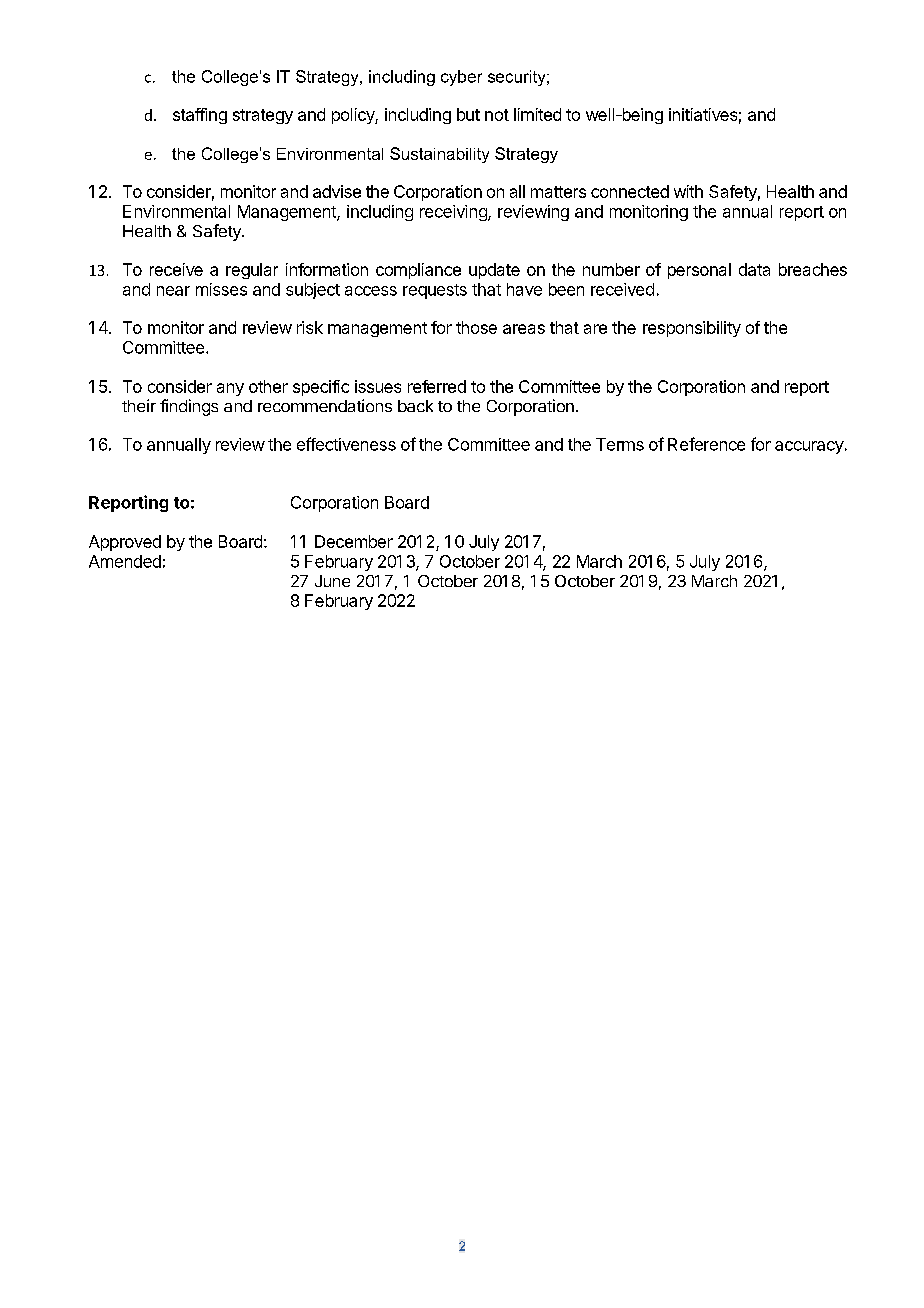  Describe the element at coordinates (200, 116) in the image. I see `staffing` at that location.
